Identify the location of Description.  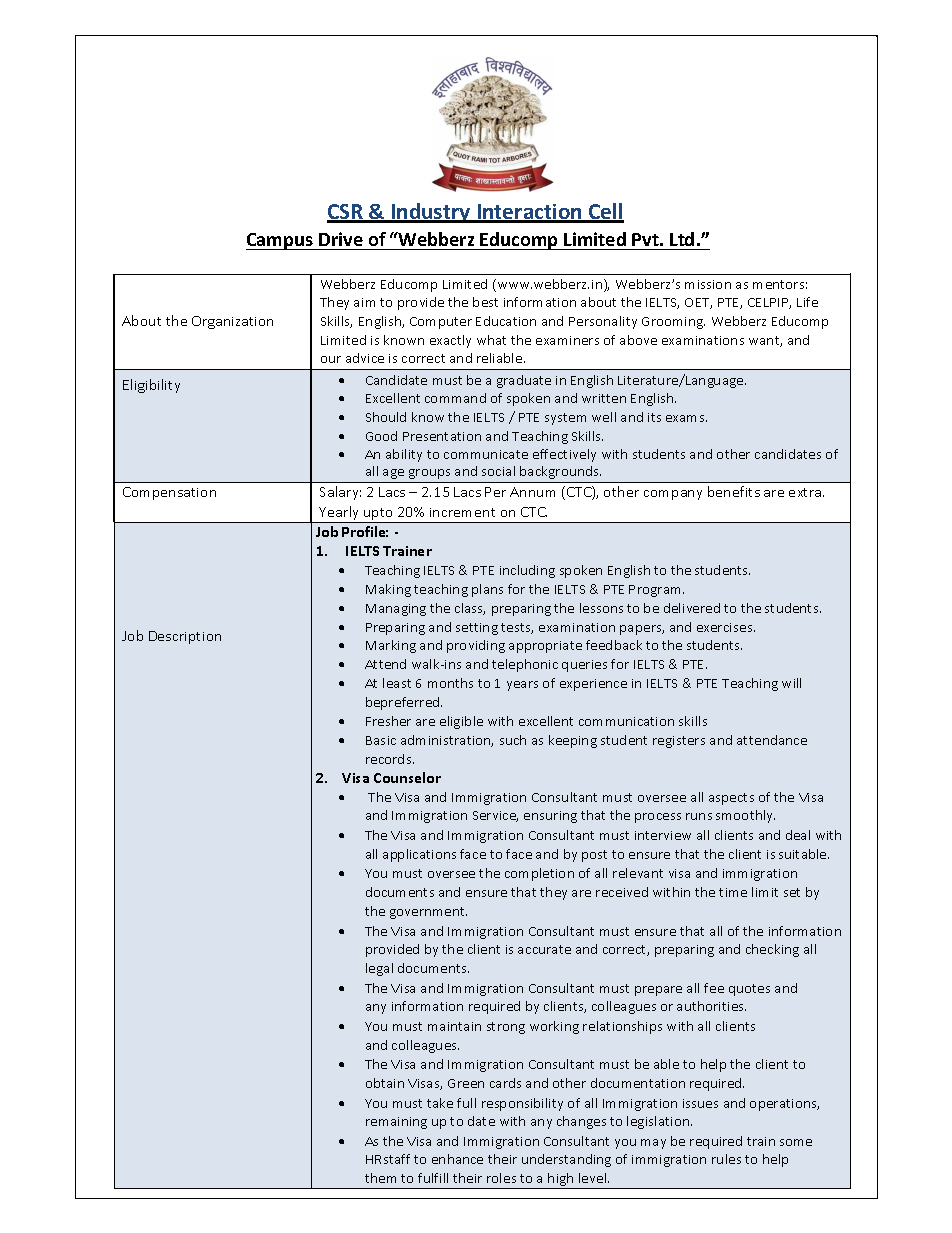
(185, 637).
